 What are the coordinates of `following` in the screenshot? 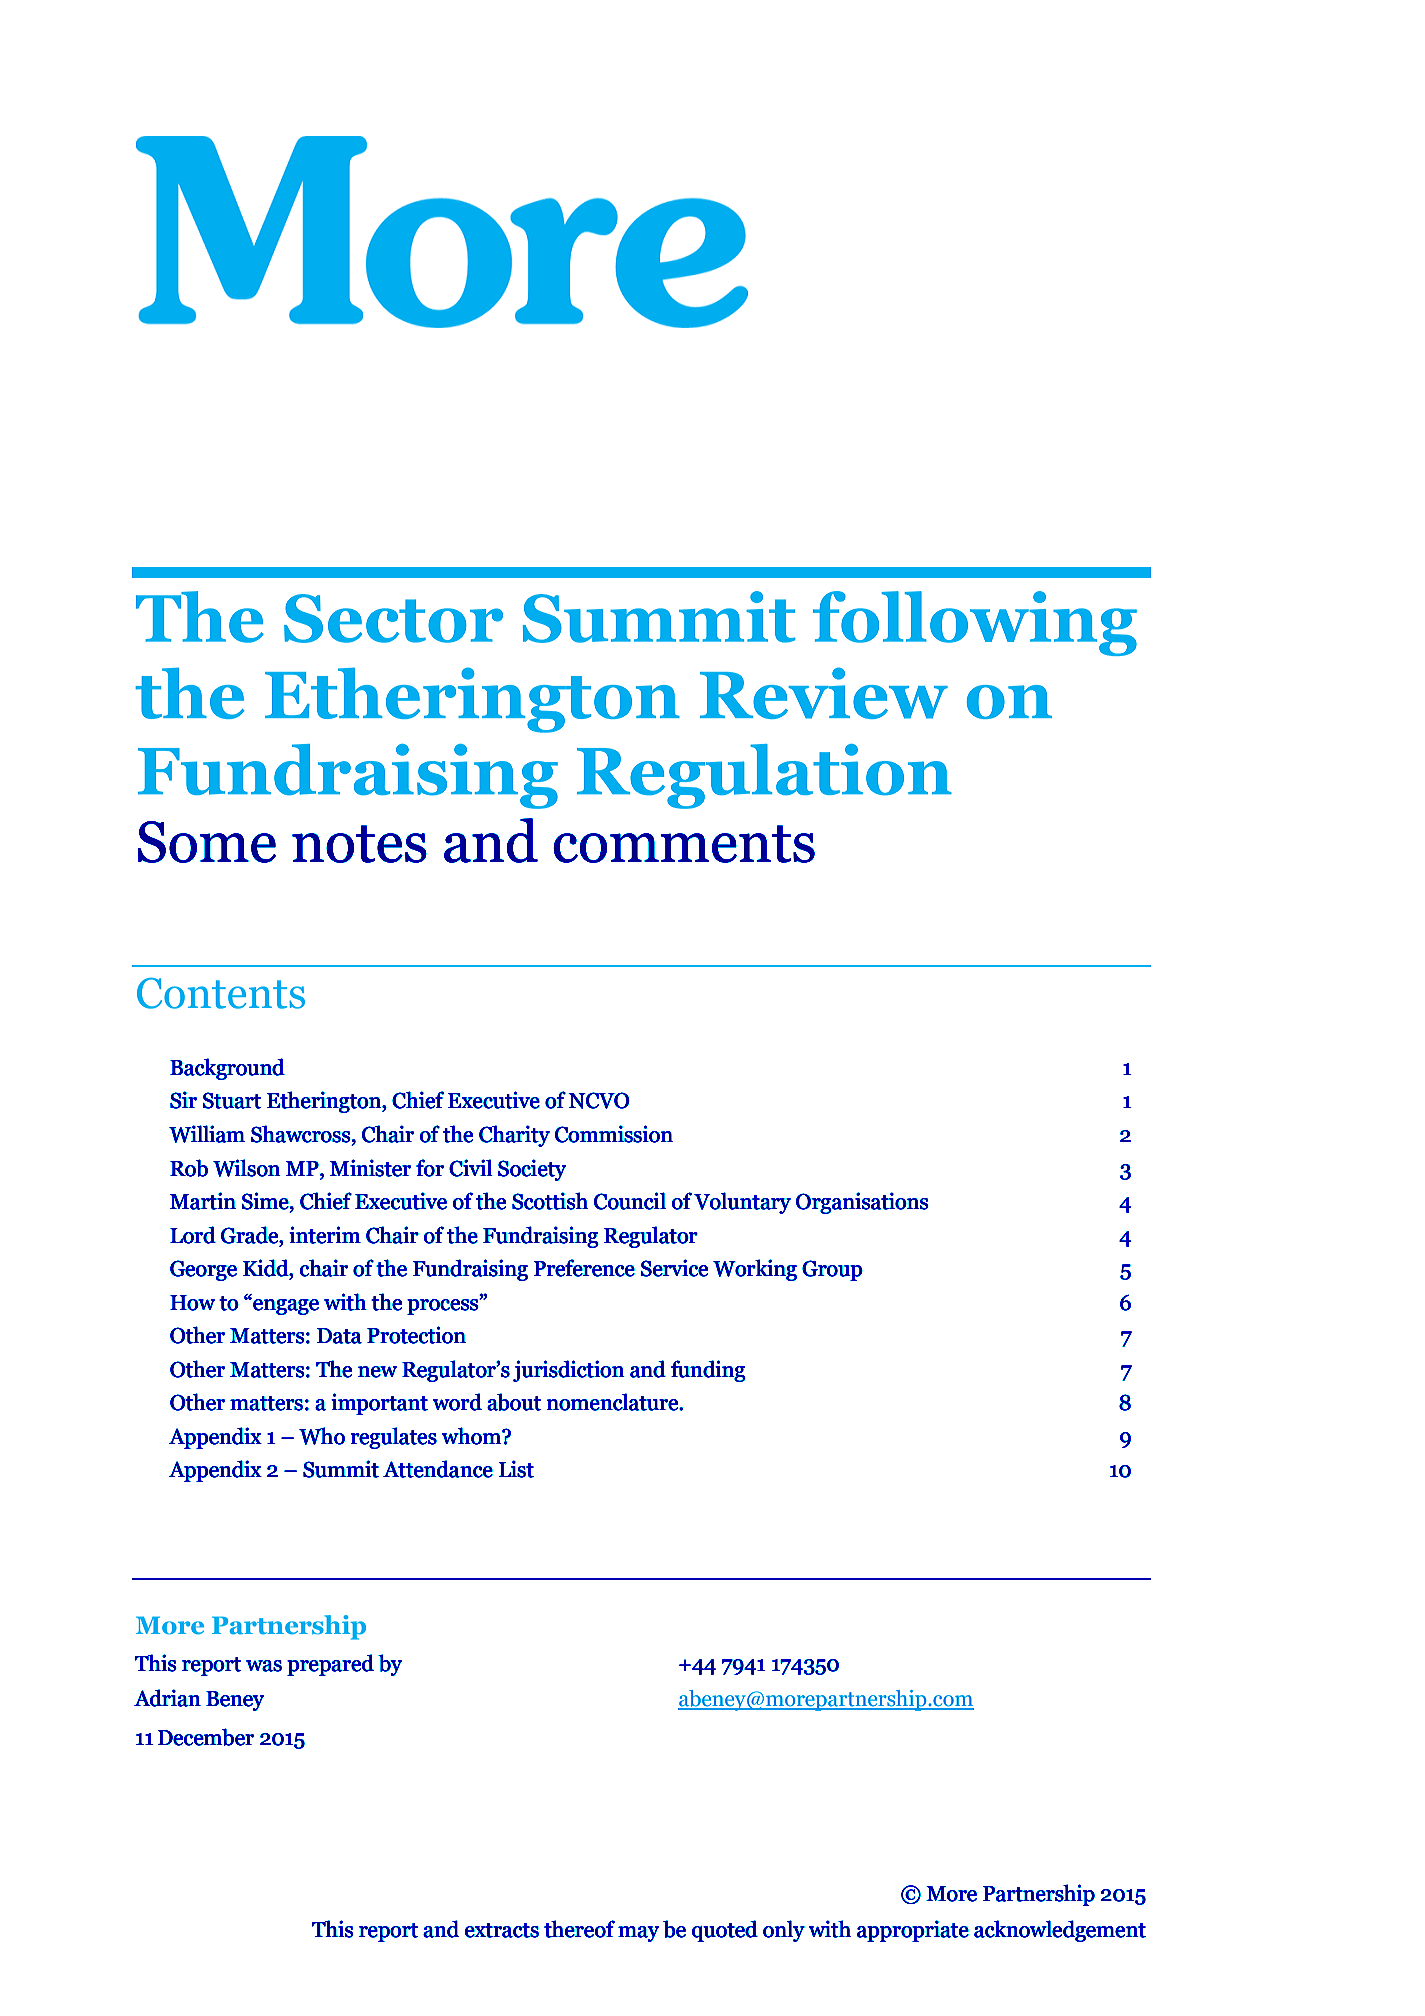 It's located at (975, 623).
